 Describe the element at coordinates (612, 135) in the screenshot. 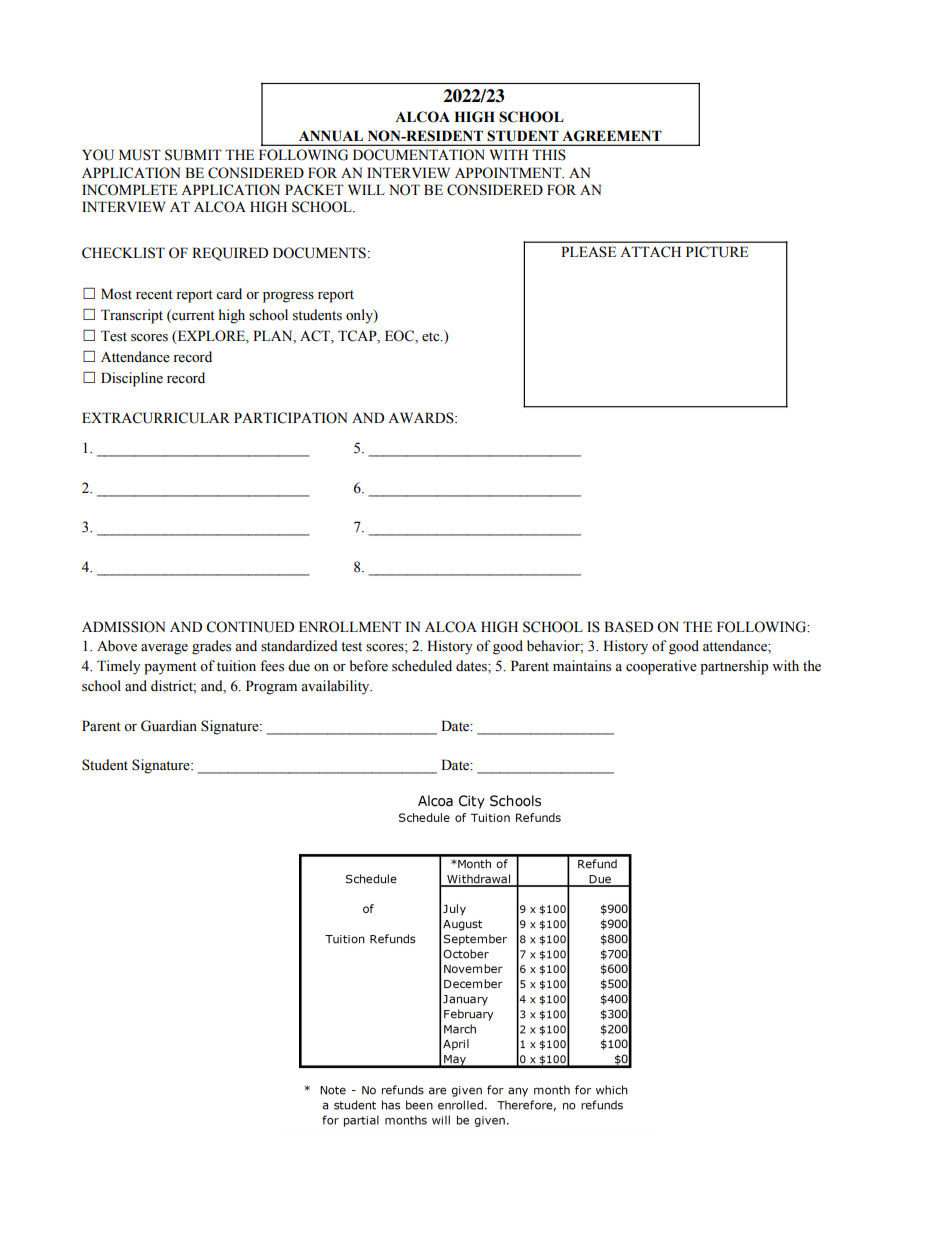

I see `AGREEMENT` at that location.
